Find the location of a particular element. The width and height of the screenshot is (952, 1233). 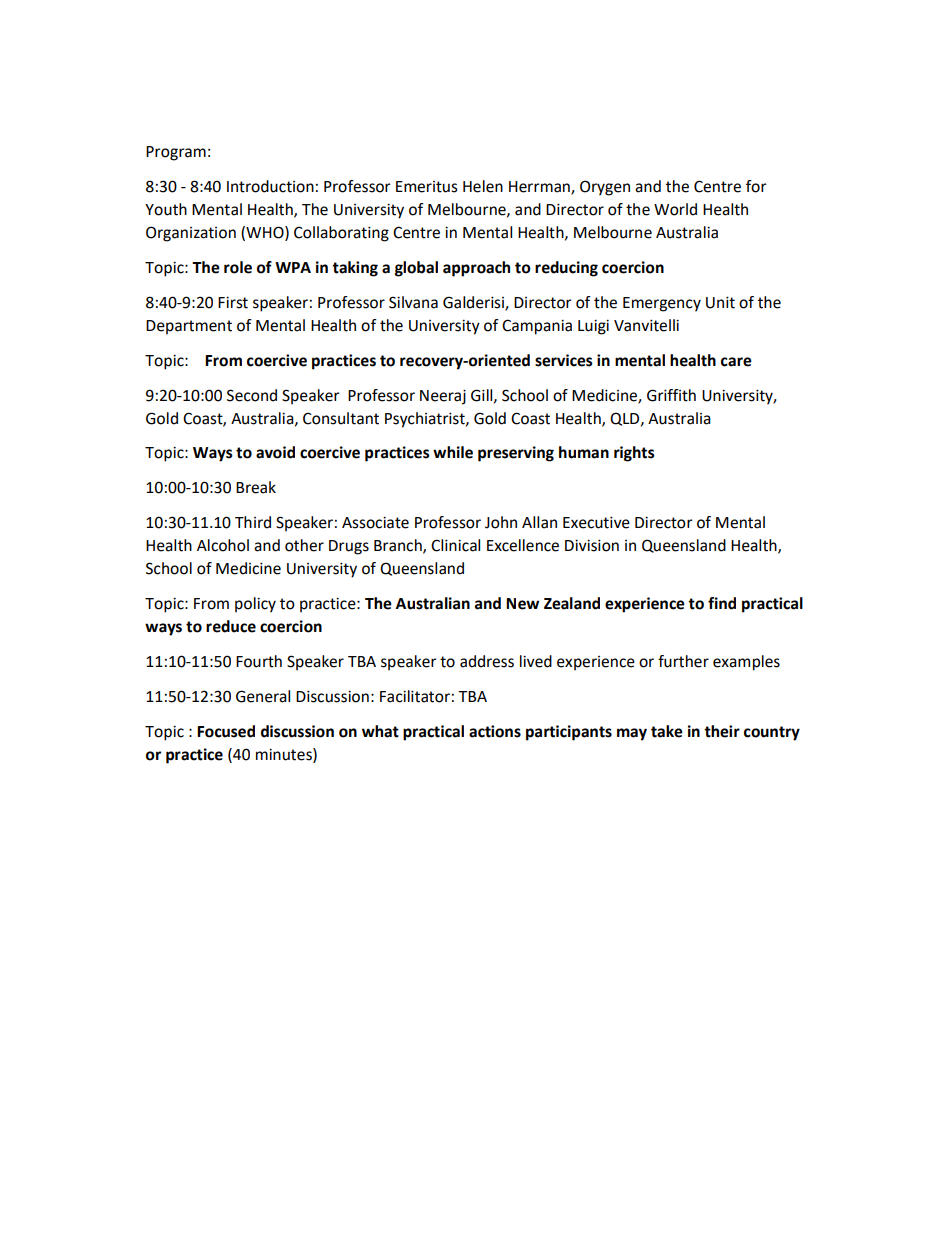

services is located at coordinates (564, 360).
